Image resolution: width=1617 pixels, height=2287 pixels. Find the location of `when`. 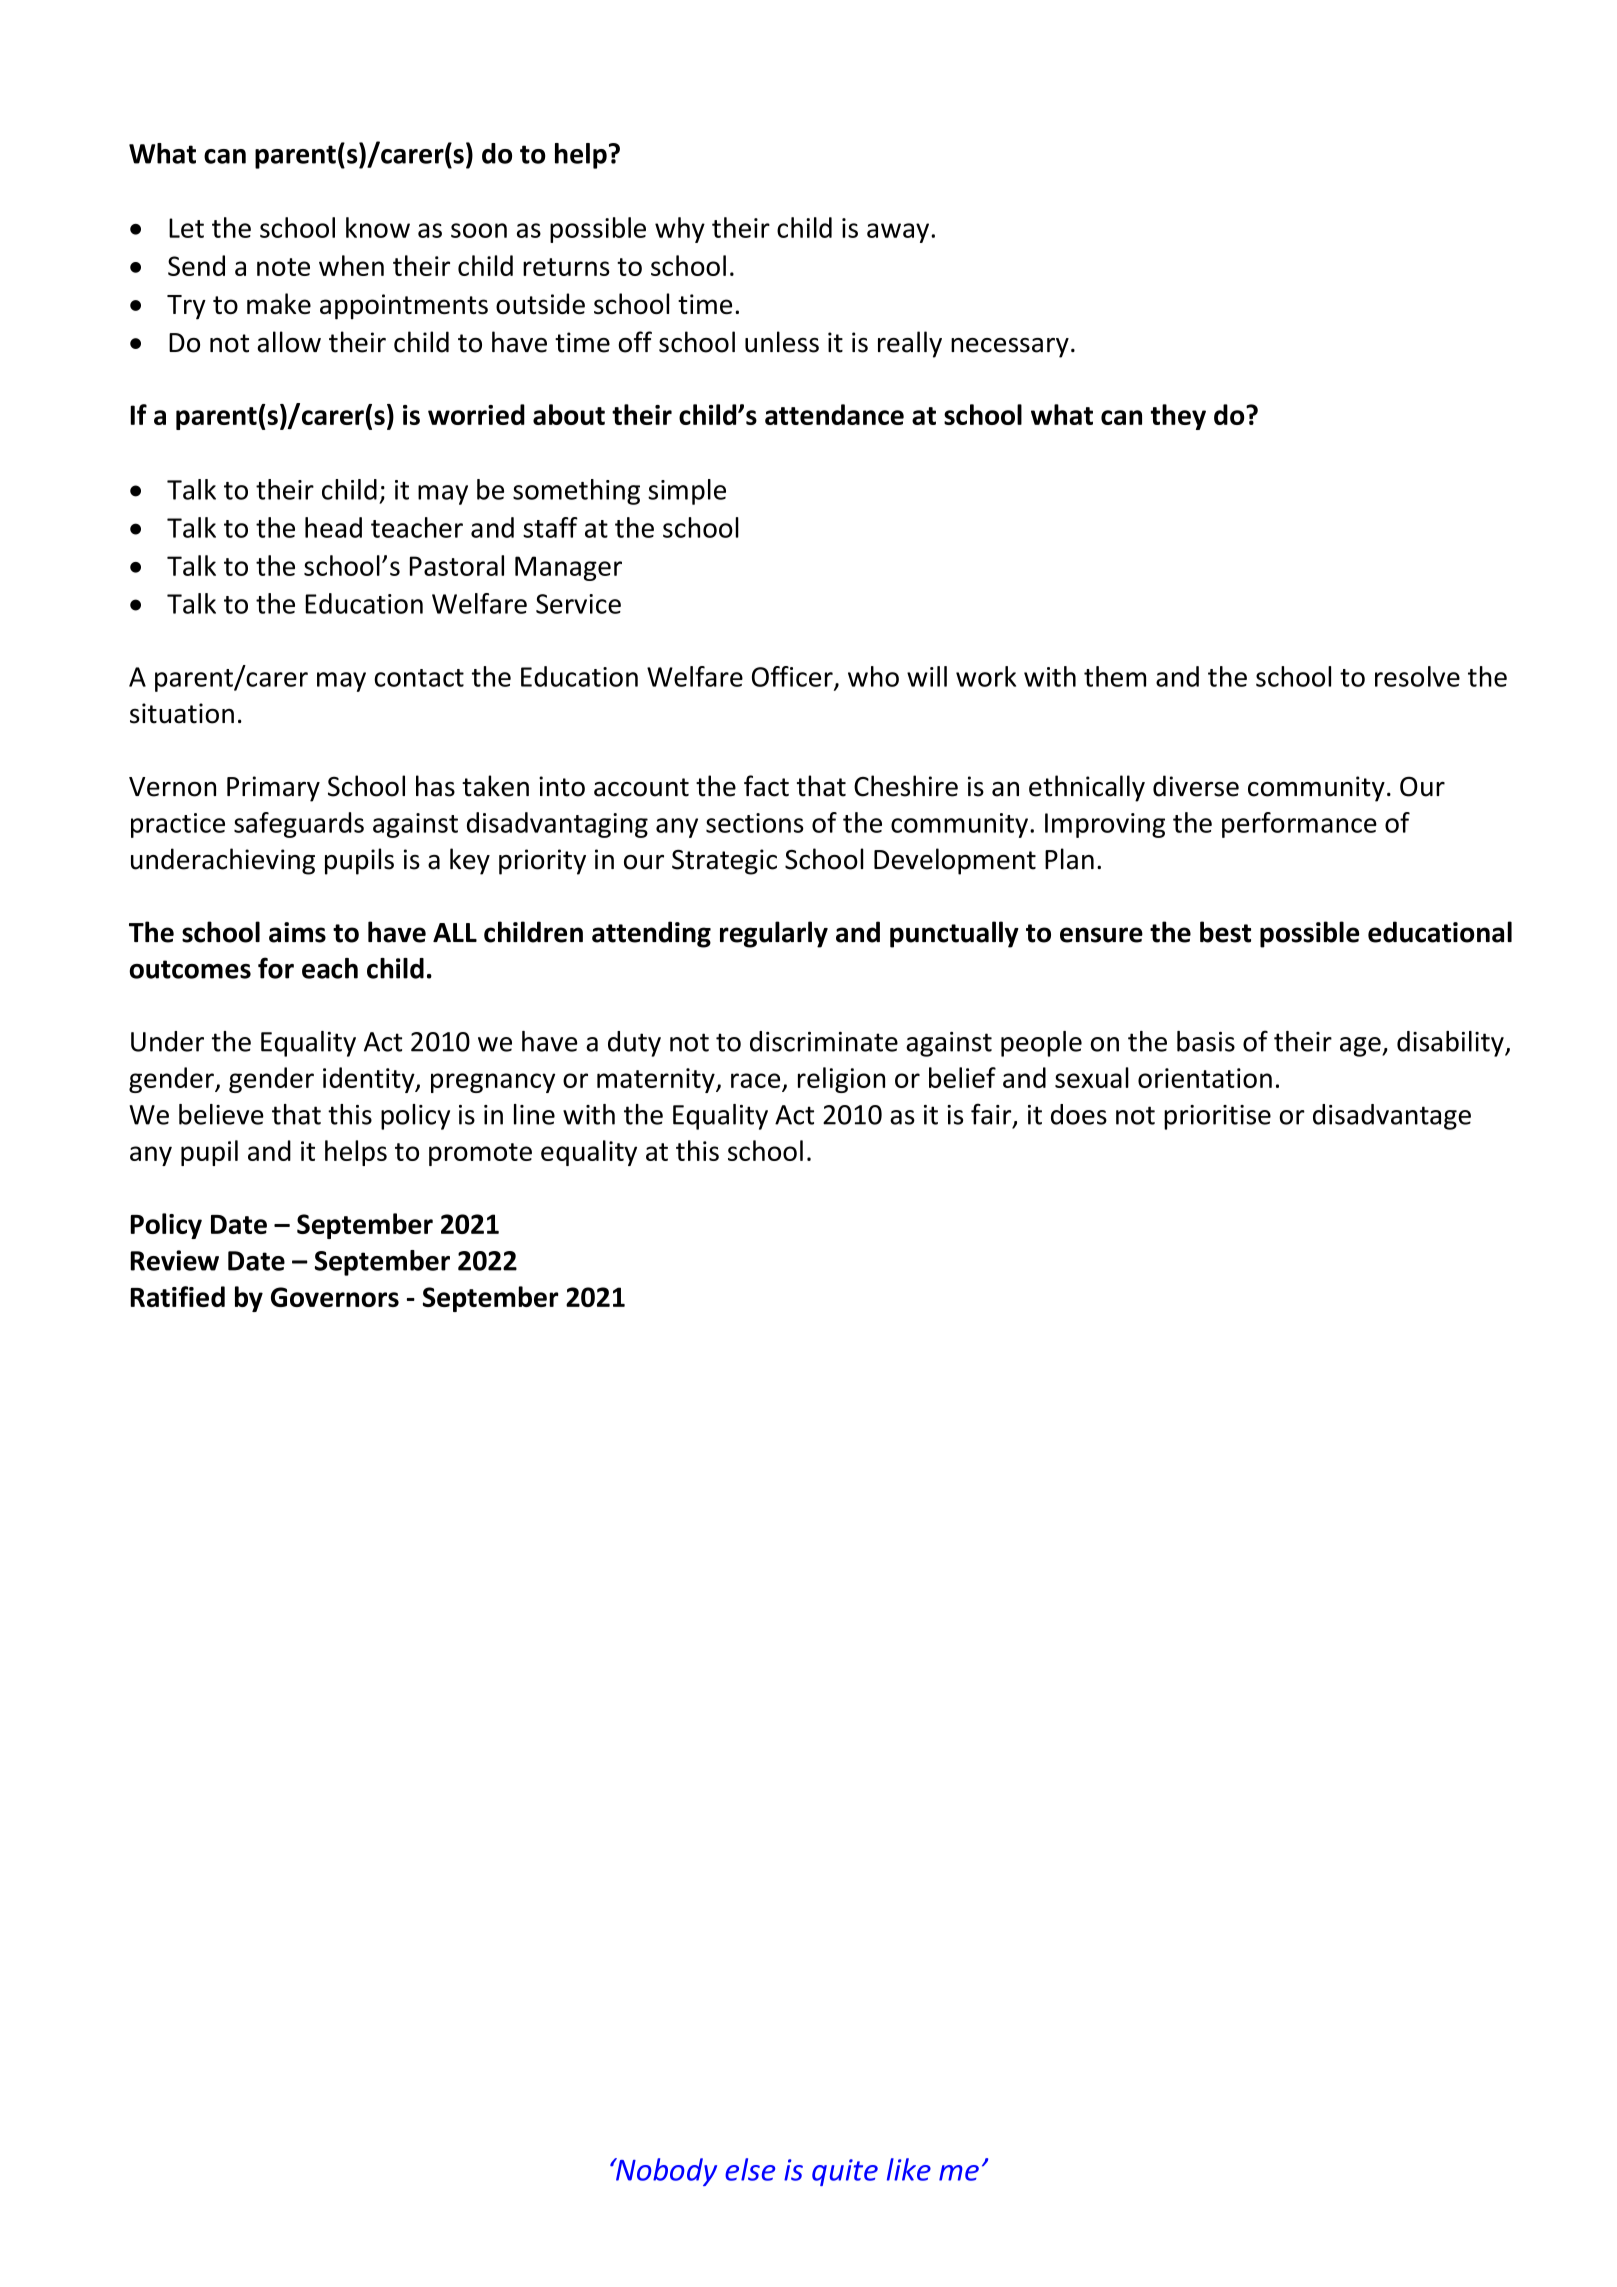

when is located at coordinates (351, 265).
